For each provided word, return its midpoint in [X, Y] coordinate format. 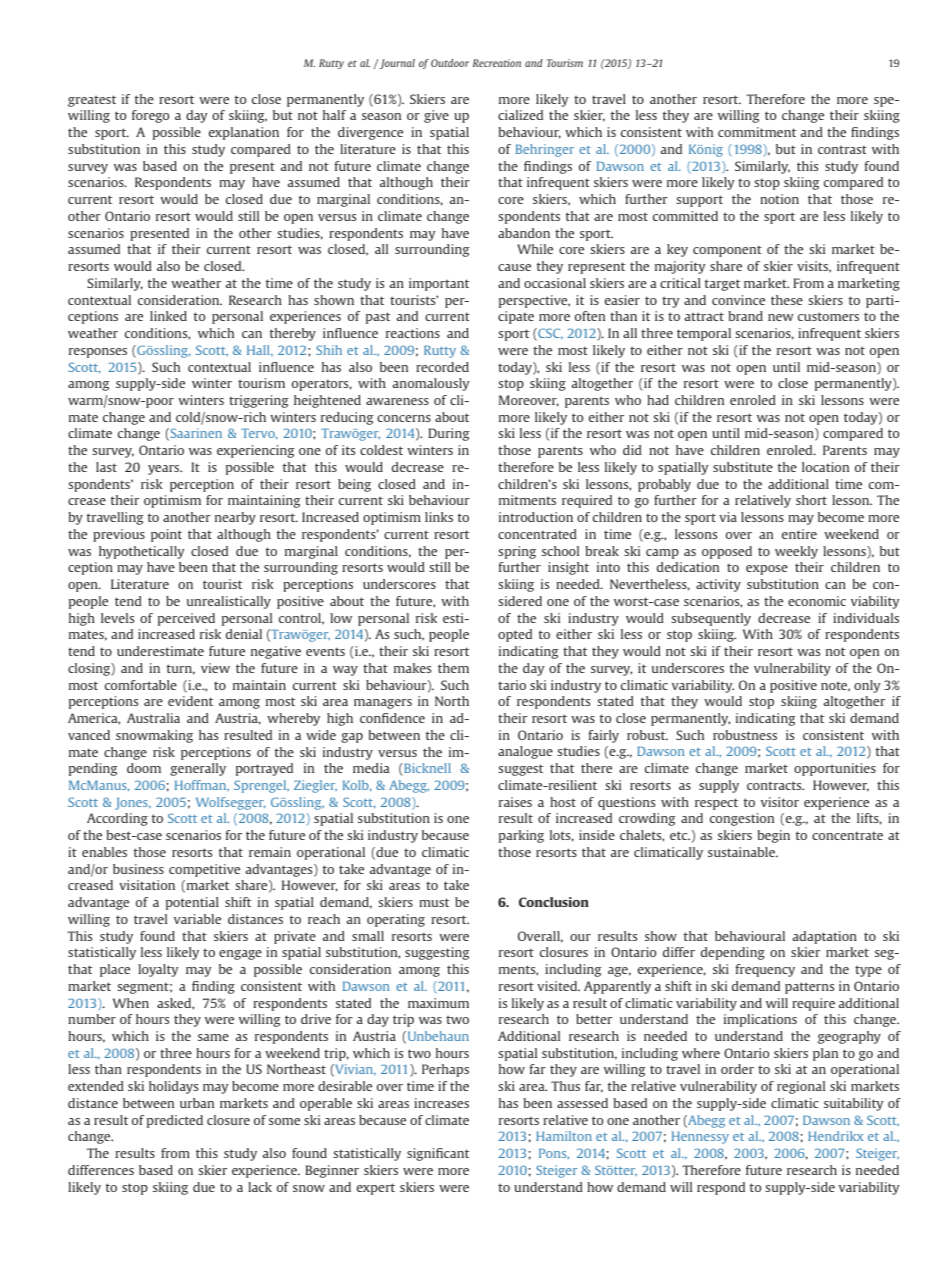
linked [168, 316]
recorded [442, 367]
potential [192, 903]
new [781, 317]
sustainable [742, 852]
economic [817, 601]
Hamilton [564, 1136]
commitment [757, 132]
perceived [186, 619]
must [434, 902]
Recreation [497, 63]
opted [515, 635]
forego [150, 116]
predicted [175, 1121]
